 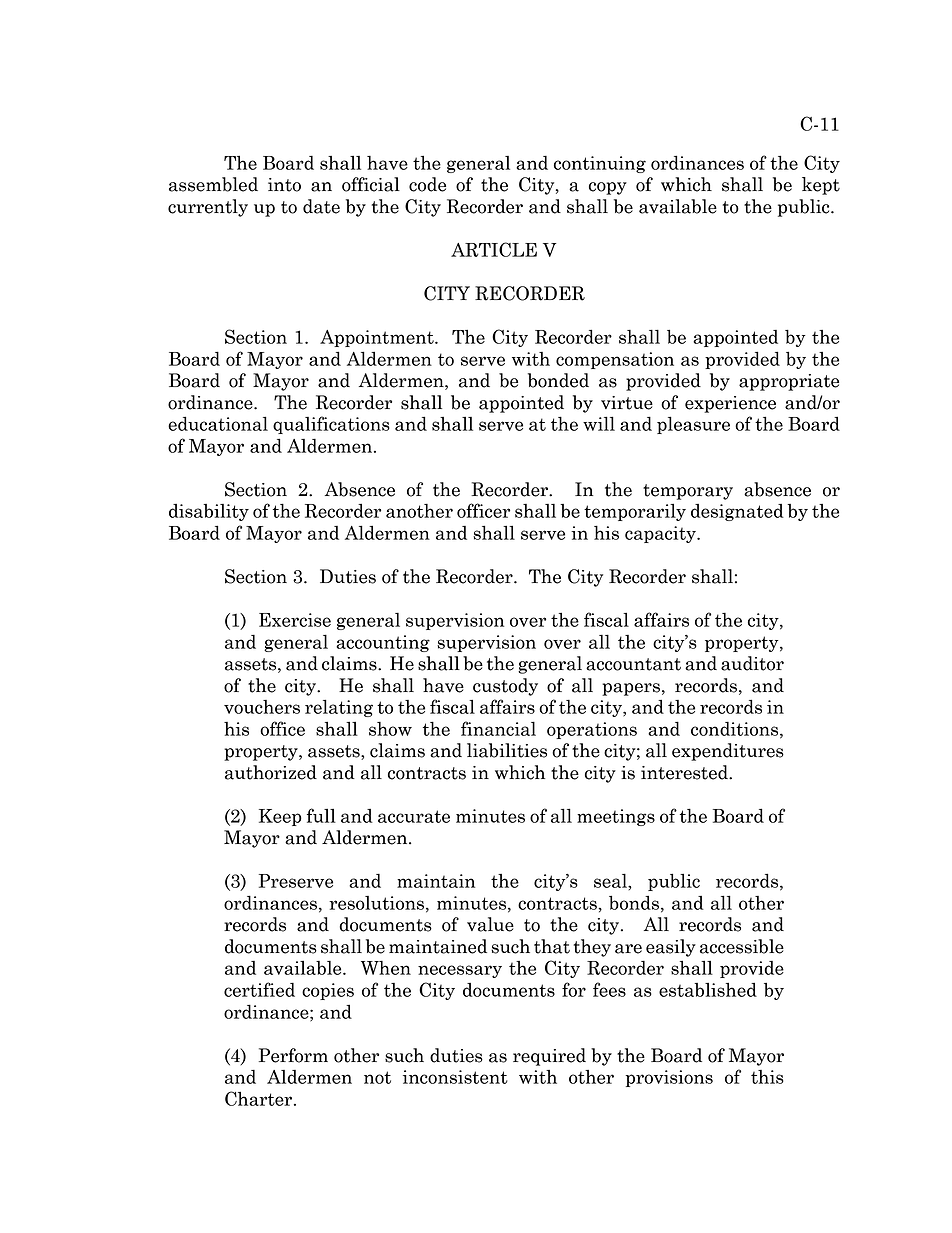 I want to click on this, so click(x=767, y=1077).
